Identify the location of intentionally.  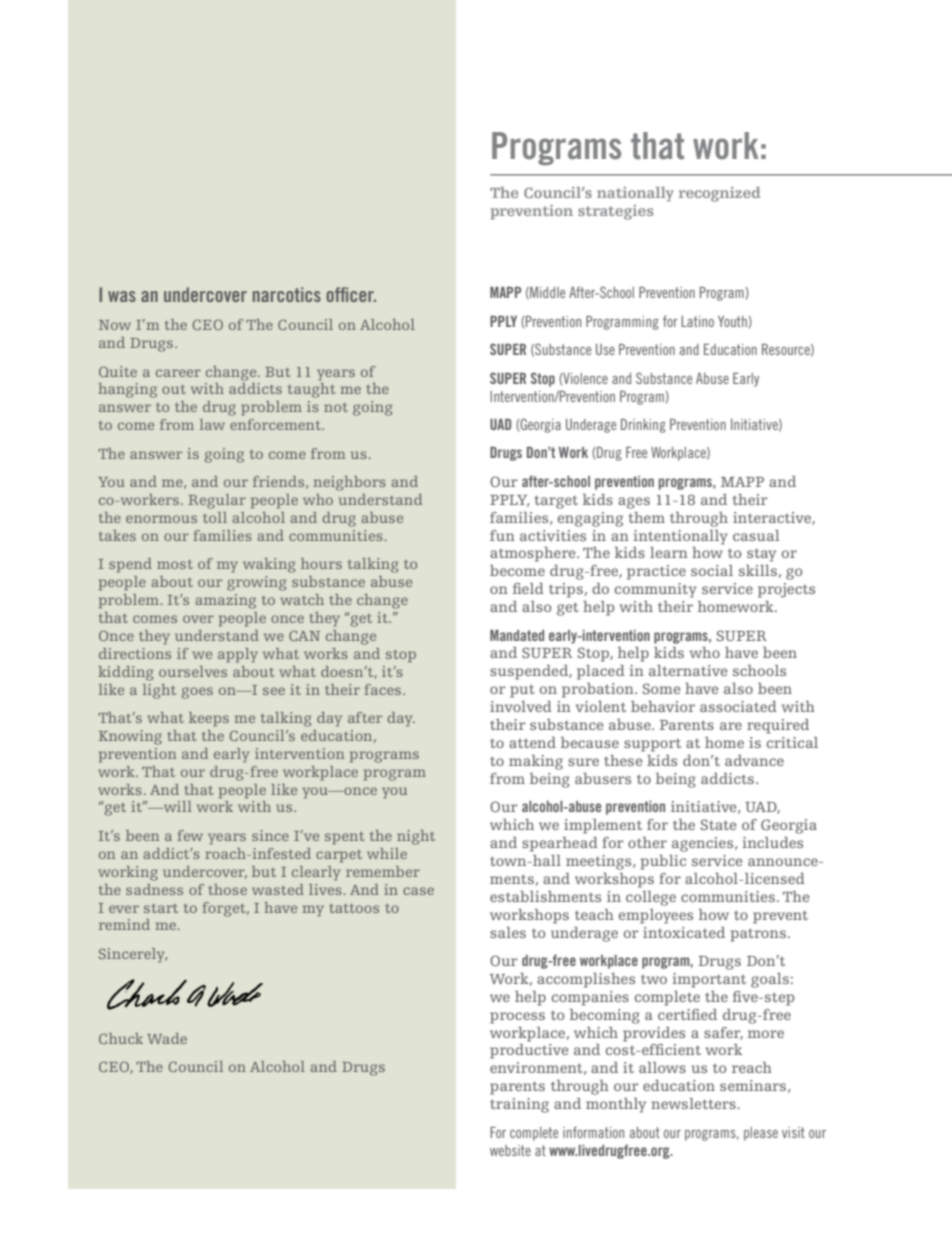
(680, 537).
